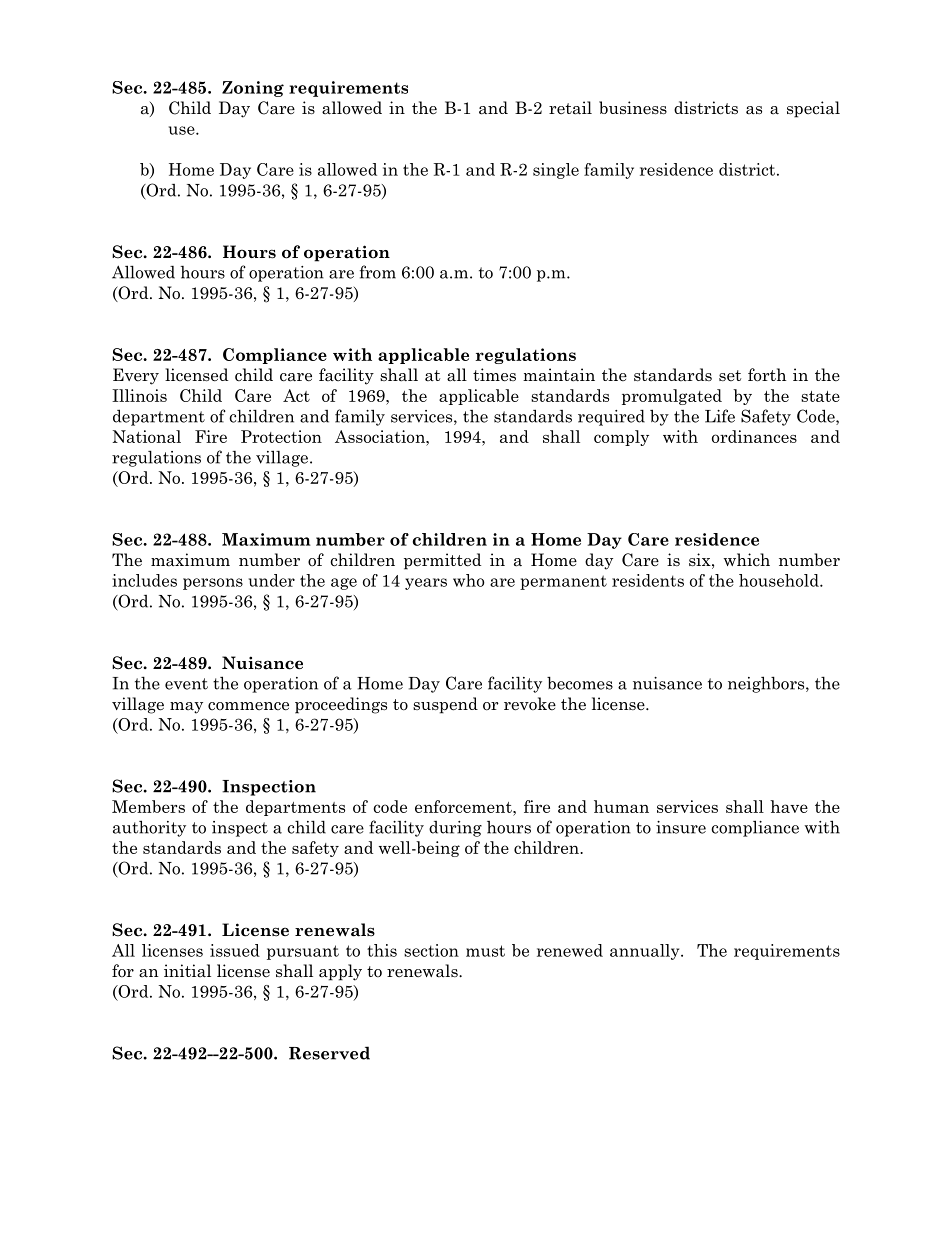 This screenshot has width=952, height=1233. Describe the element at coordinates (213, 584) in the screenshot. I see `persons` at that location.
